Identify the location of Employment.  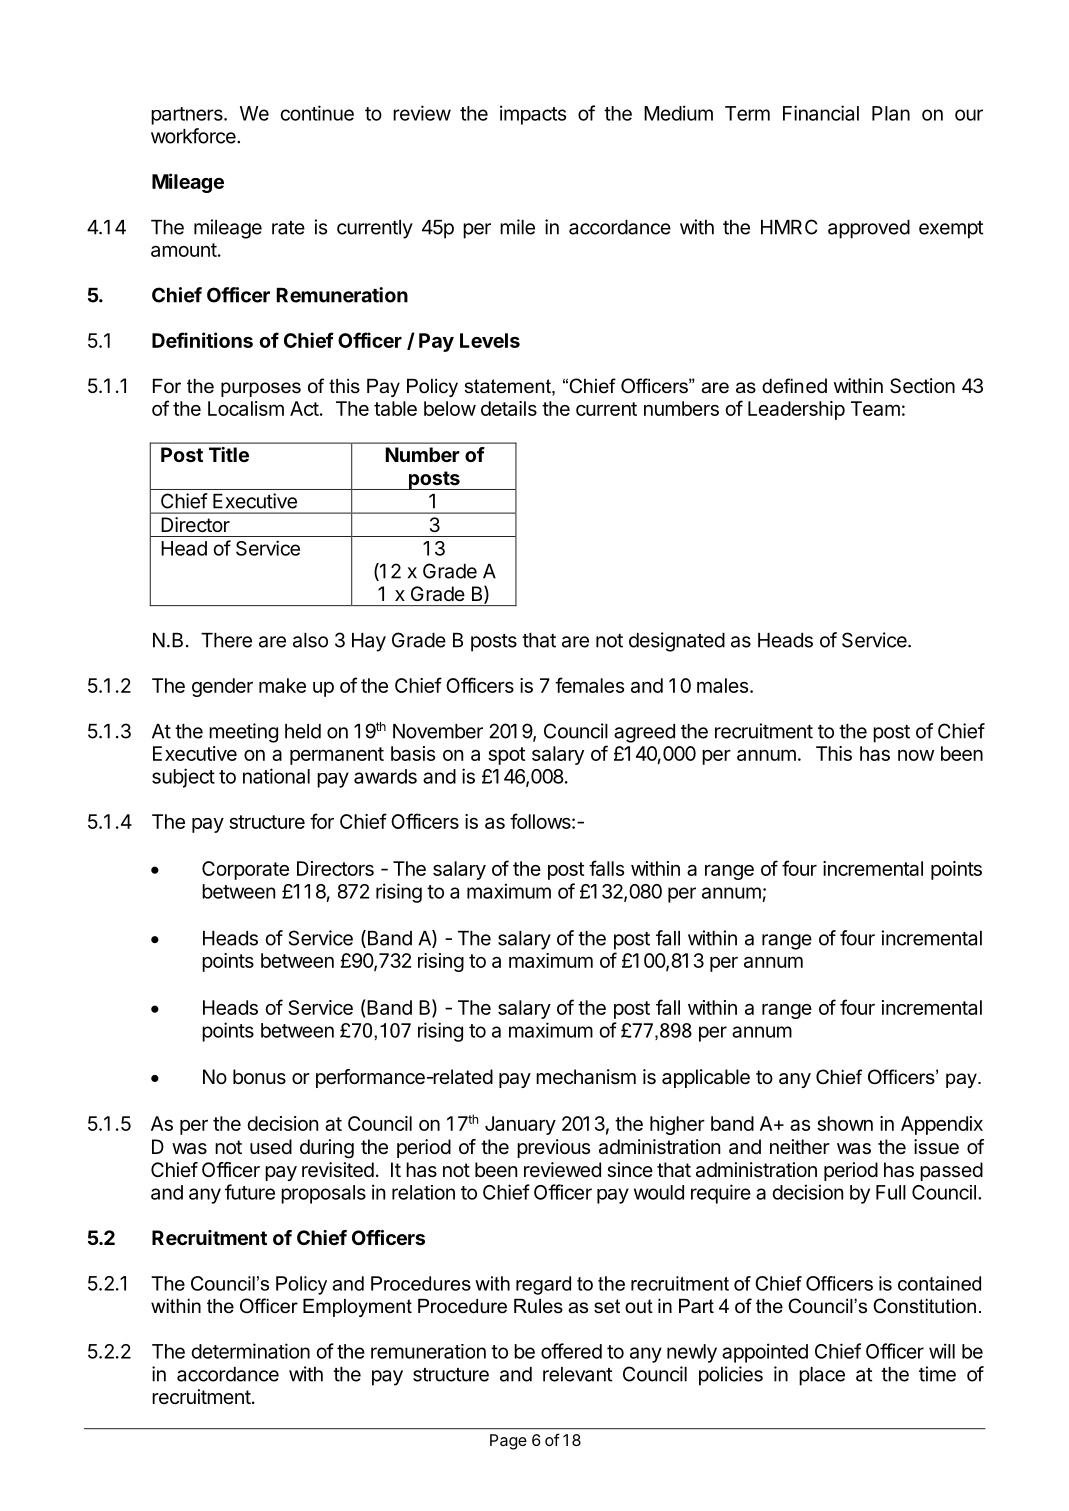
(357, 1308).
